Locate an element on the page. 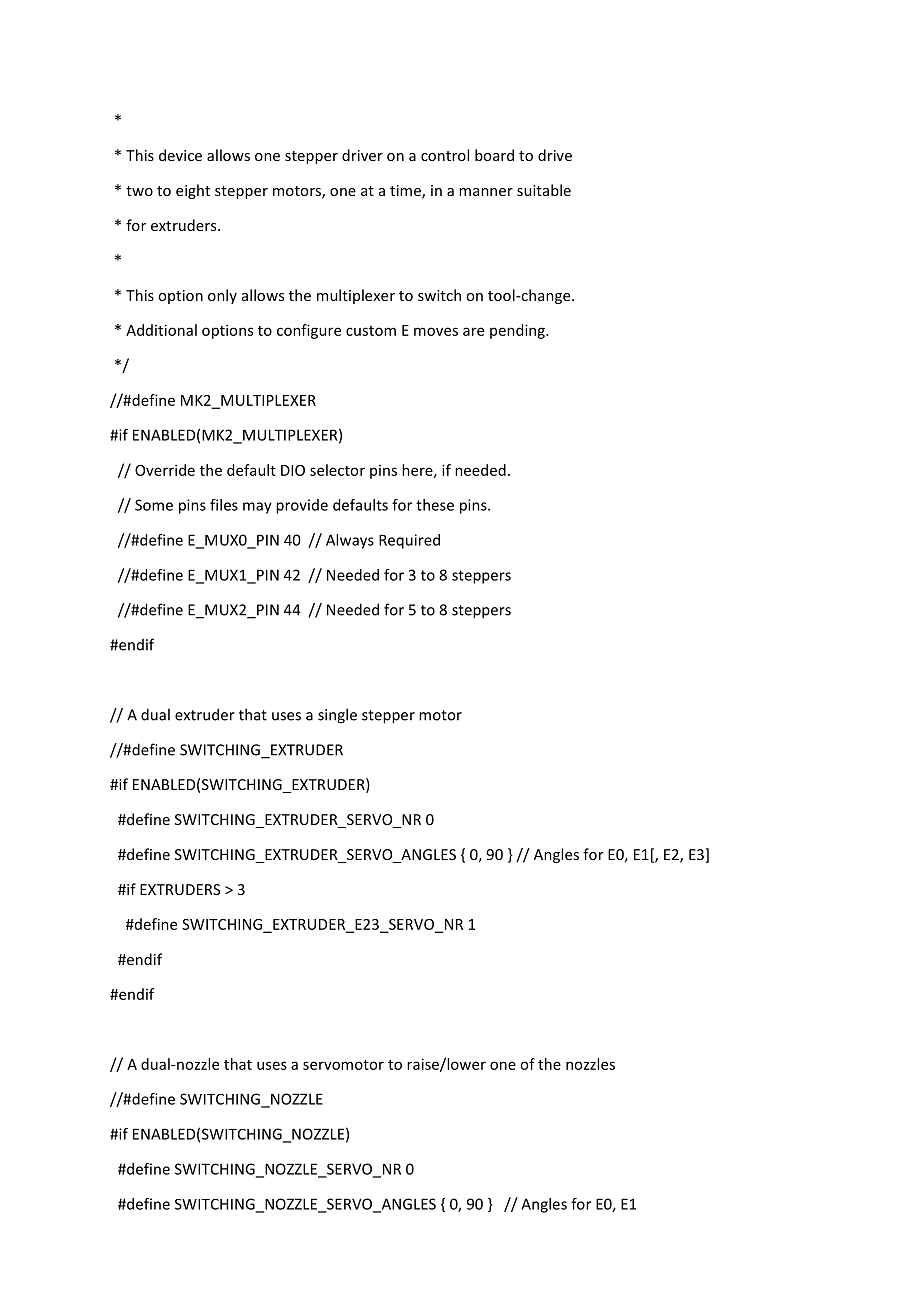 This page has width=924, height=1308. board is located at coordinates (494, 155).
